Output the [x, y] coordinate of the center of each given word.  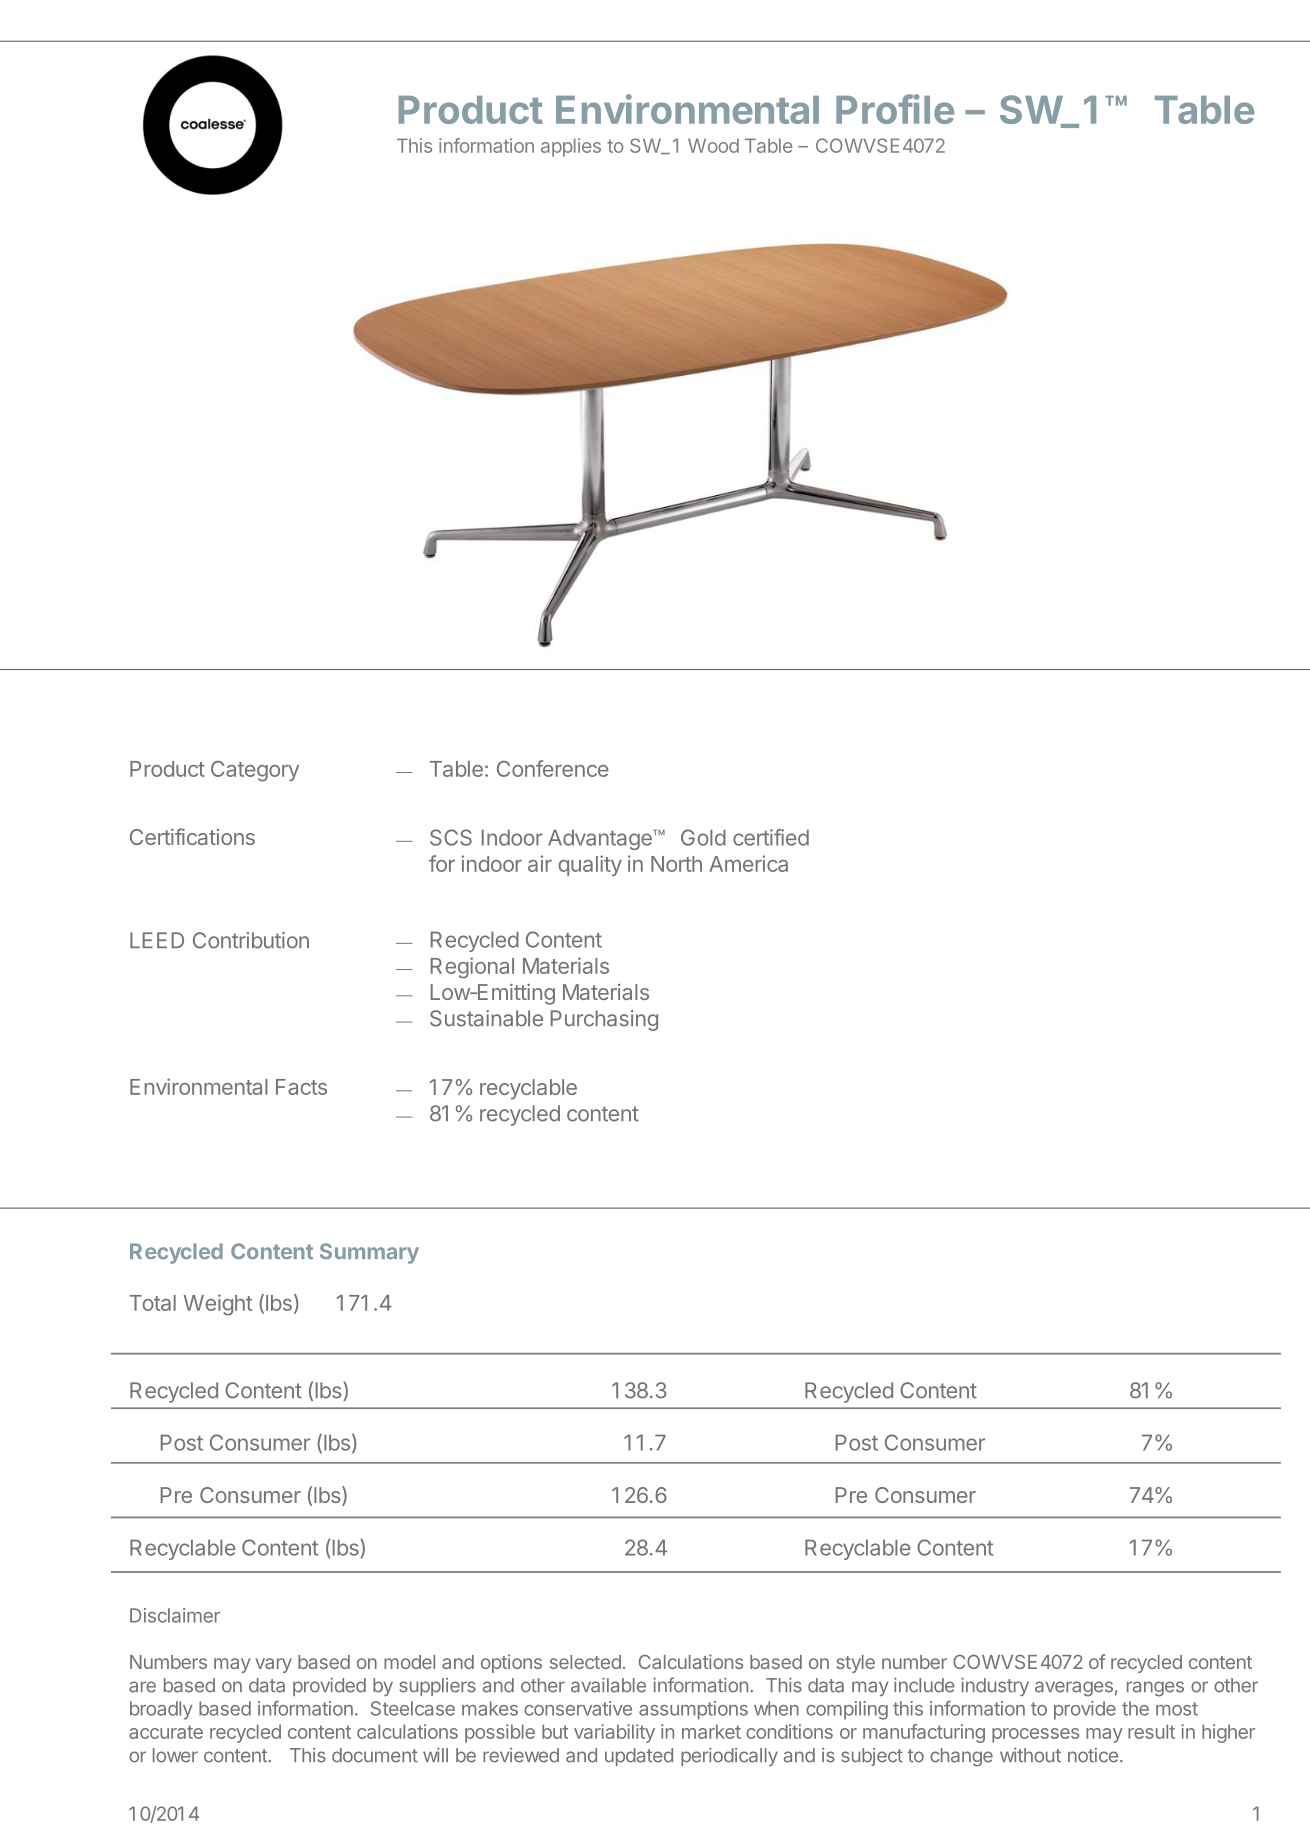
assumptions [693, 1710]
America [748, 863]
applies [571, 147]
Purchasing [604, 1020]
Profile [895, 109]
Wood [713, 145]
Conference [553, 768]
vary [273, 1665]
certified [771, 837]
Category [255, 771]
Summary [369, 1253]
